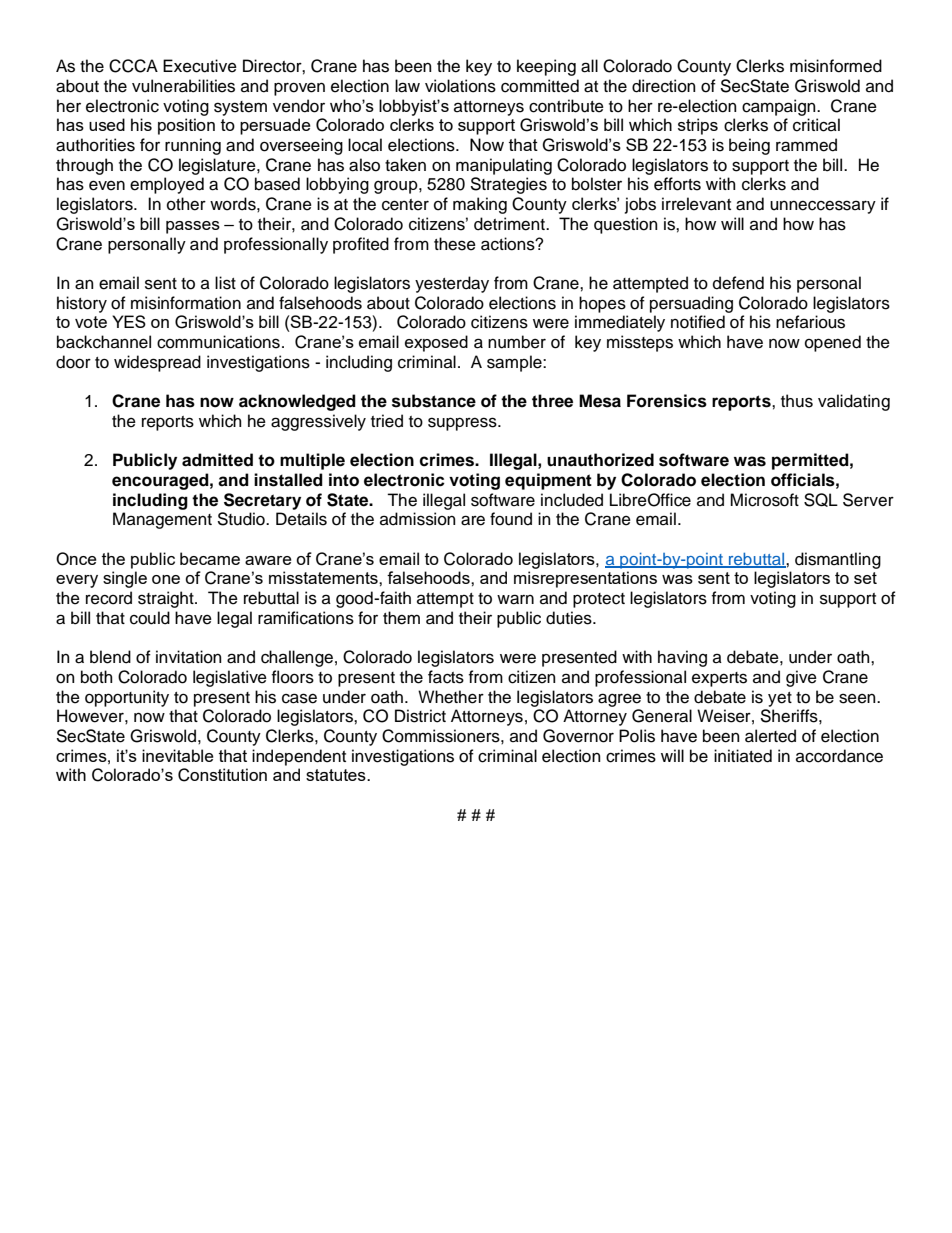 This screenshot has height=1233, width=952. Describe the element at coordinates (217, 460) in the screenshot. I see `admitted` at that location.
